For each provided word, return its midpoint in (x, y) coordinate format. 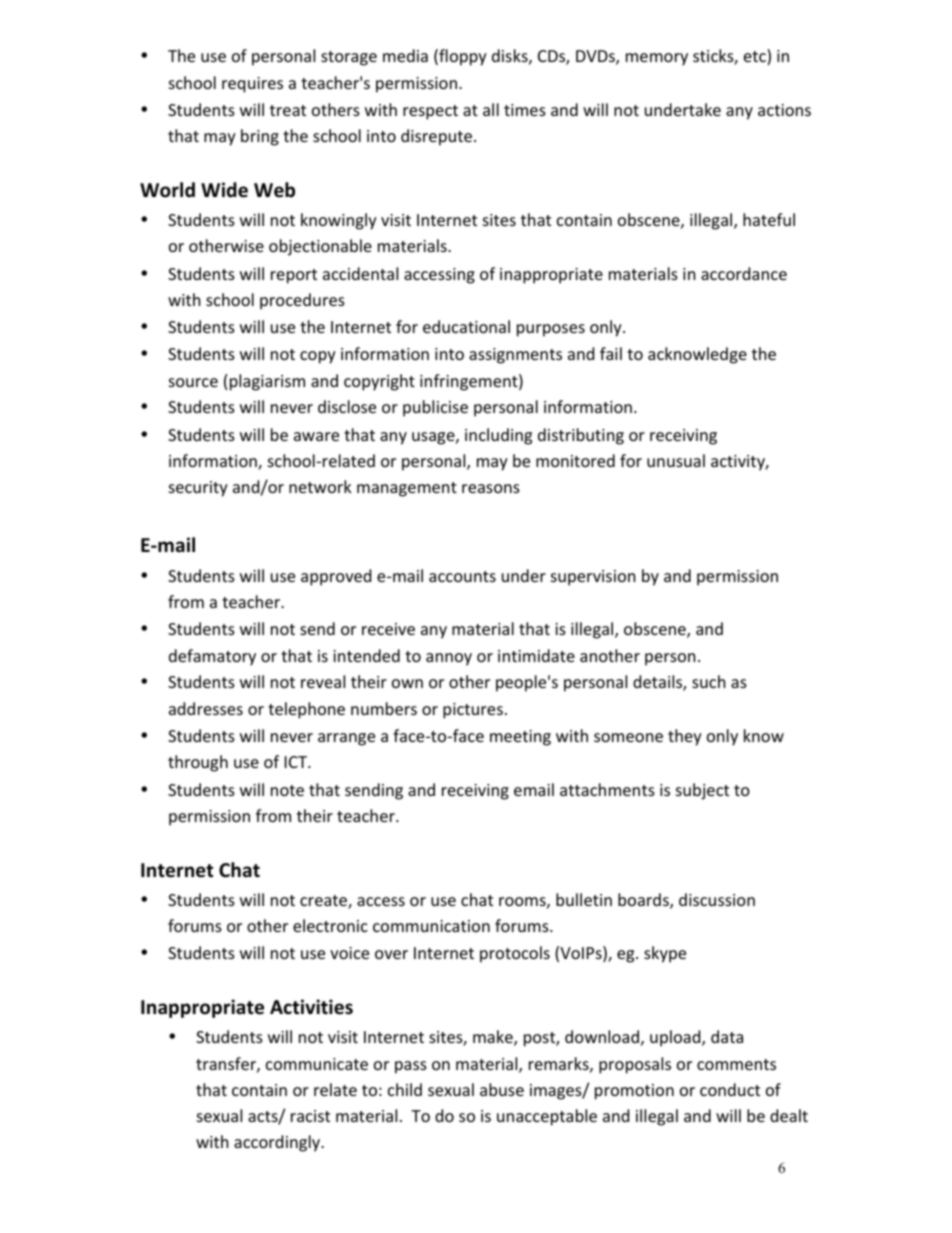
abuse (502, 1089)
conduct (730, 1089)
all (491, 109)
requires (252, 85)
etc (756, 57)
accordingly (278, 1143)
